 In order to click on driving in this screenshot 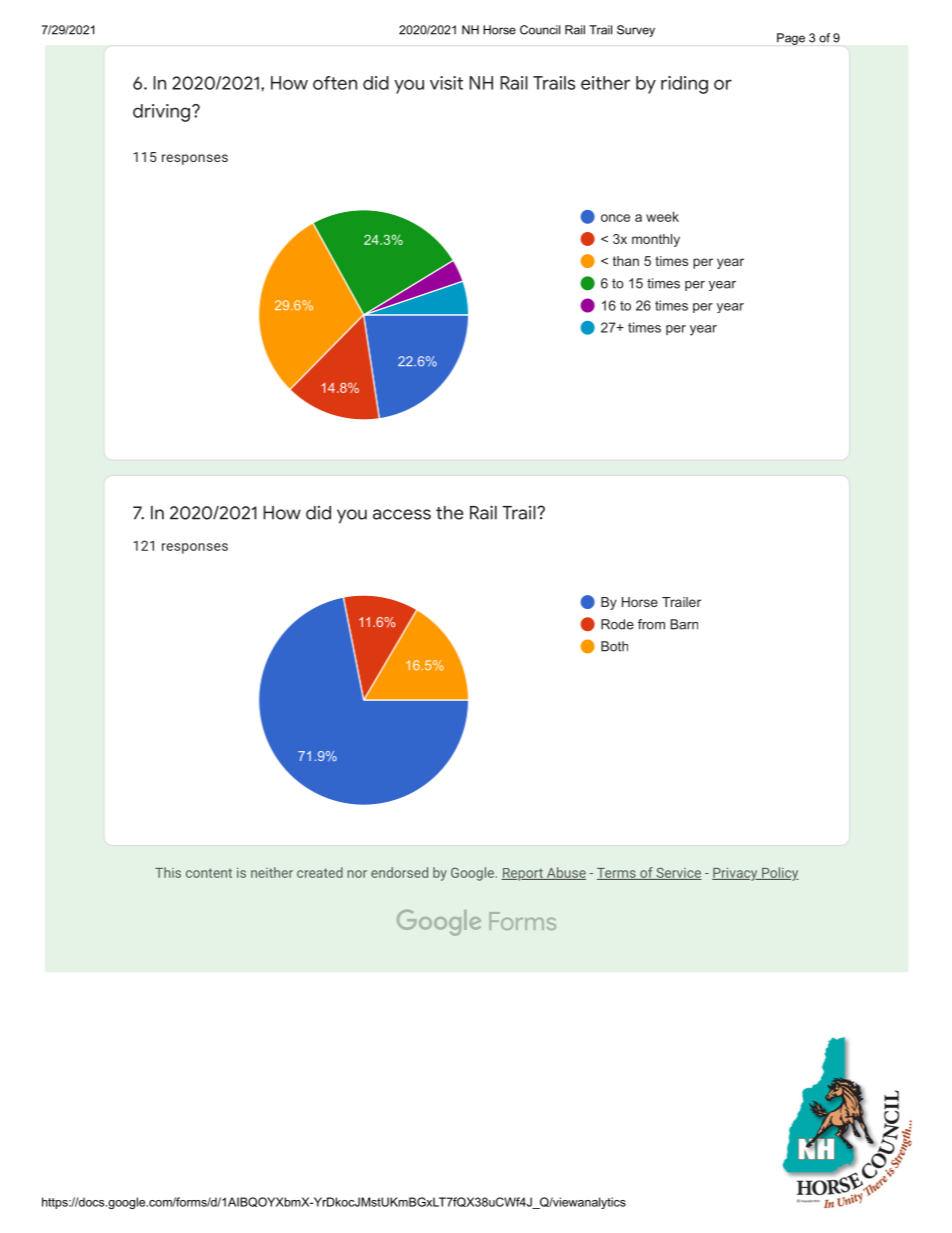, I will do `click(161, 113)`.
